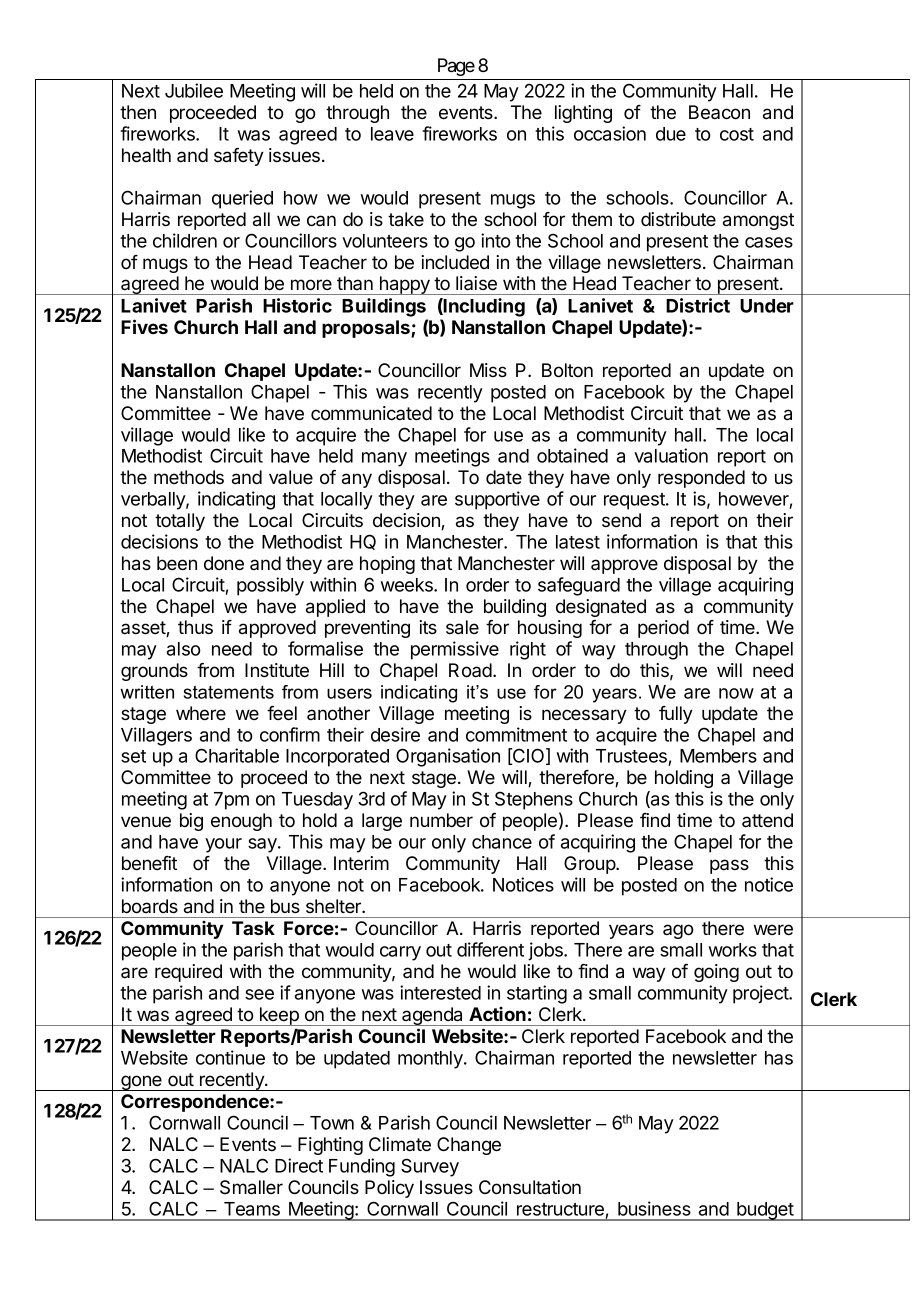 The image size is (924, 1308). Describe the element at coordinates (195, 627) in the image. I see `thus` at that location.
